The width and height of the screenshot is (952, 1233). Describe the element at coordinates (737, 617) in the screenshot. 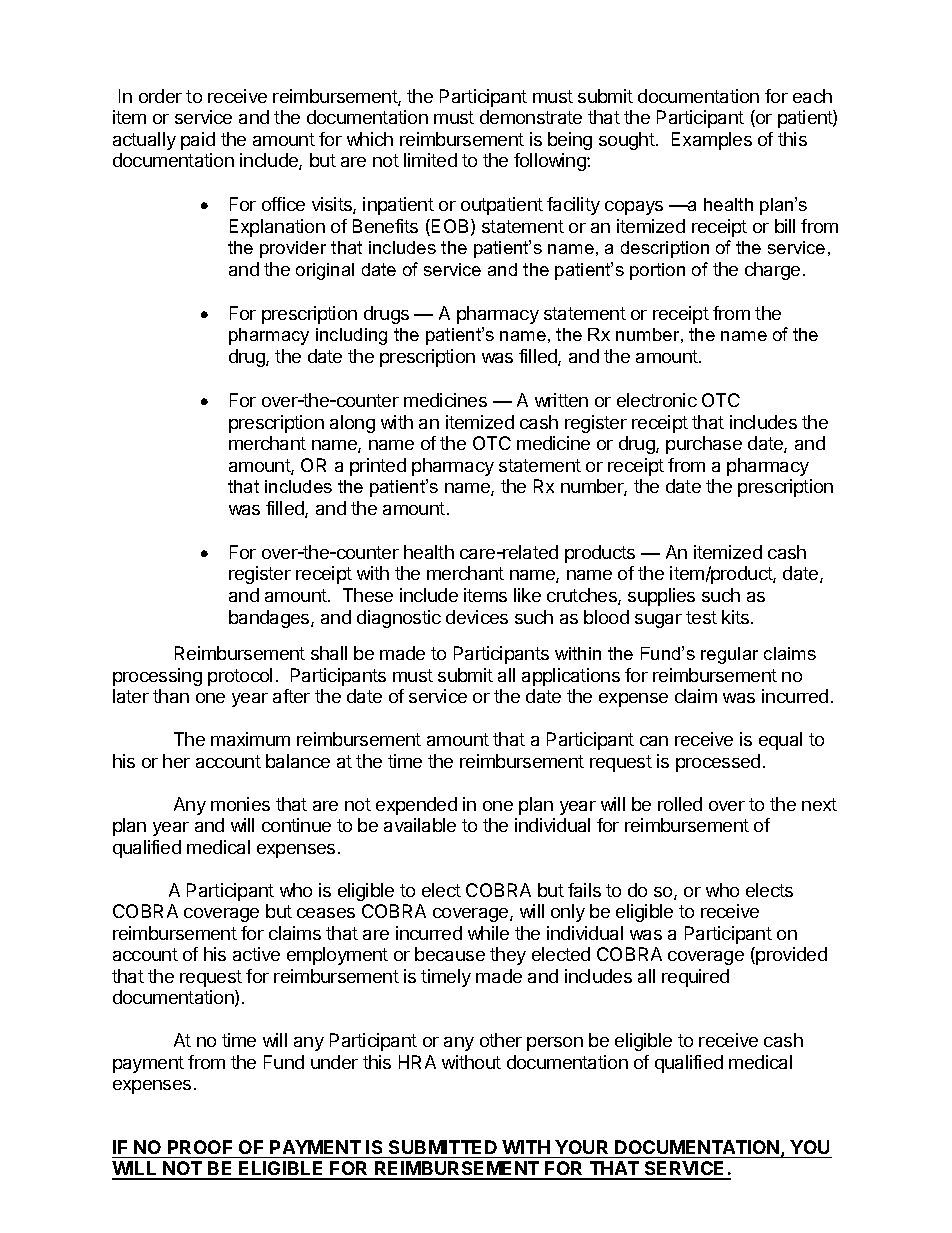

I see `kits` at that location.
